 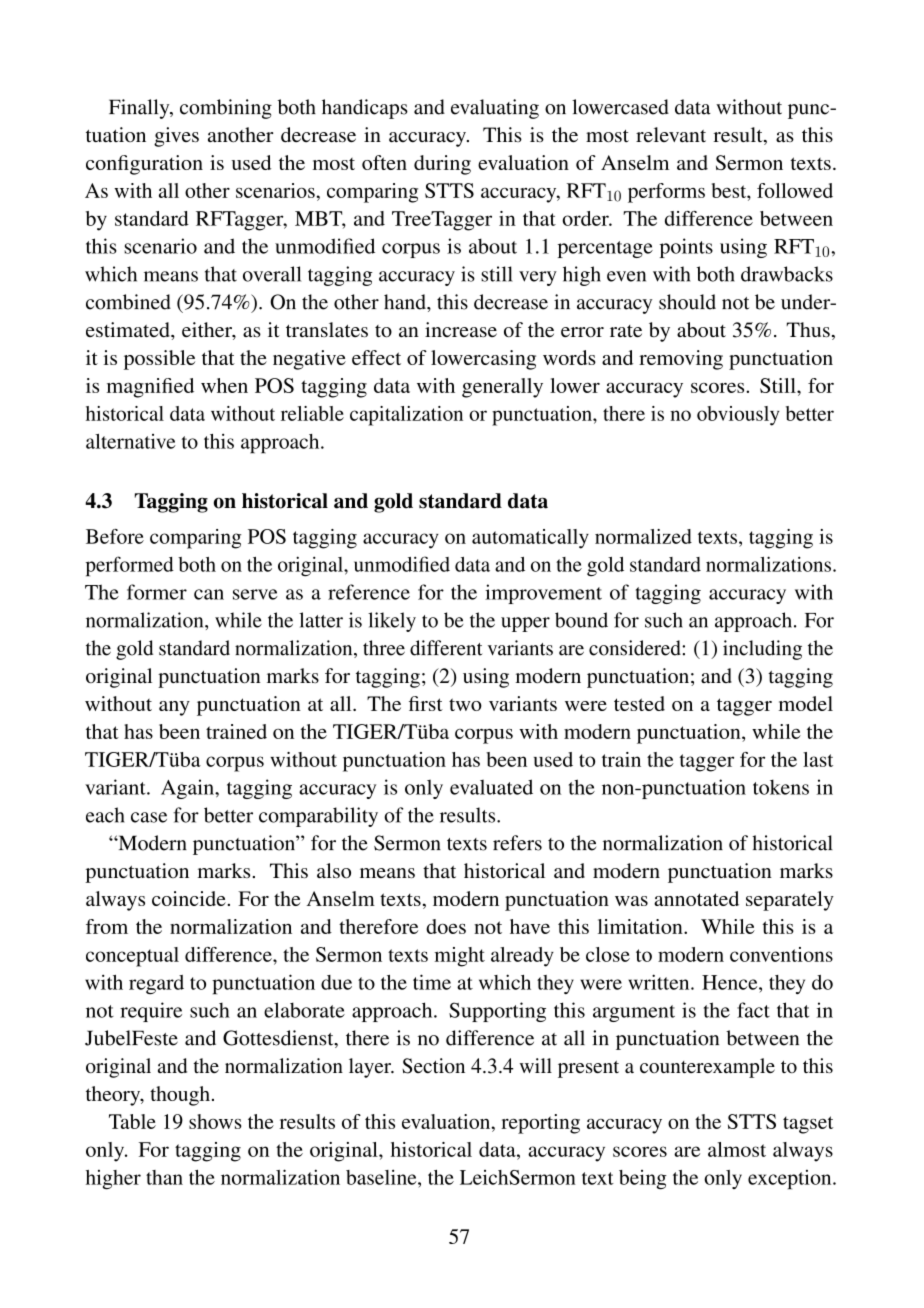 What do you see at coordinates (406, 416) in the page?
I see `capitalization` at bounding box center [406, 416].
